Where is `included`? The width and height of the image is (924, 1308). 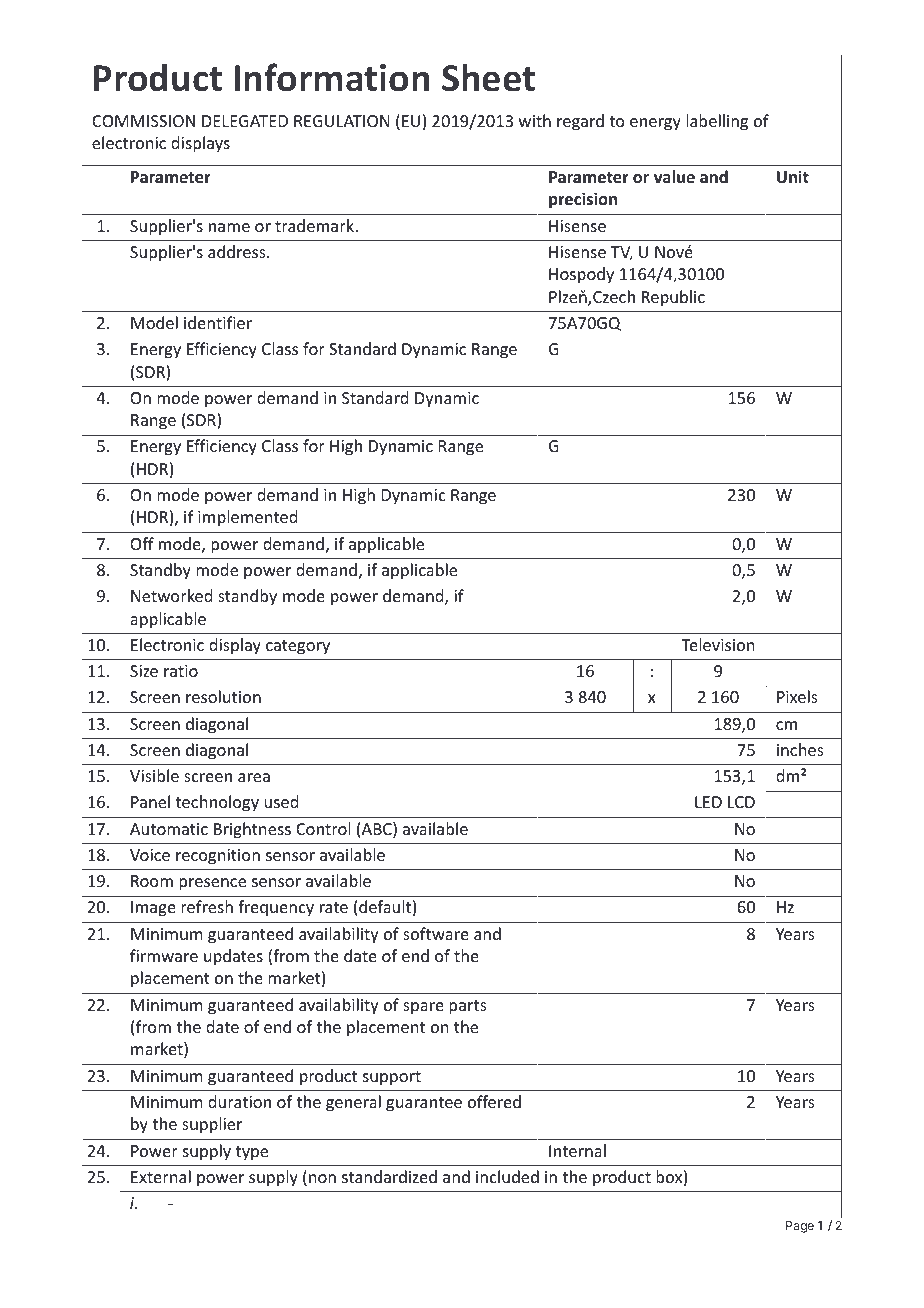
included is located at coordinates (507, 1176).
